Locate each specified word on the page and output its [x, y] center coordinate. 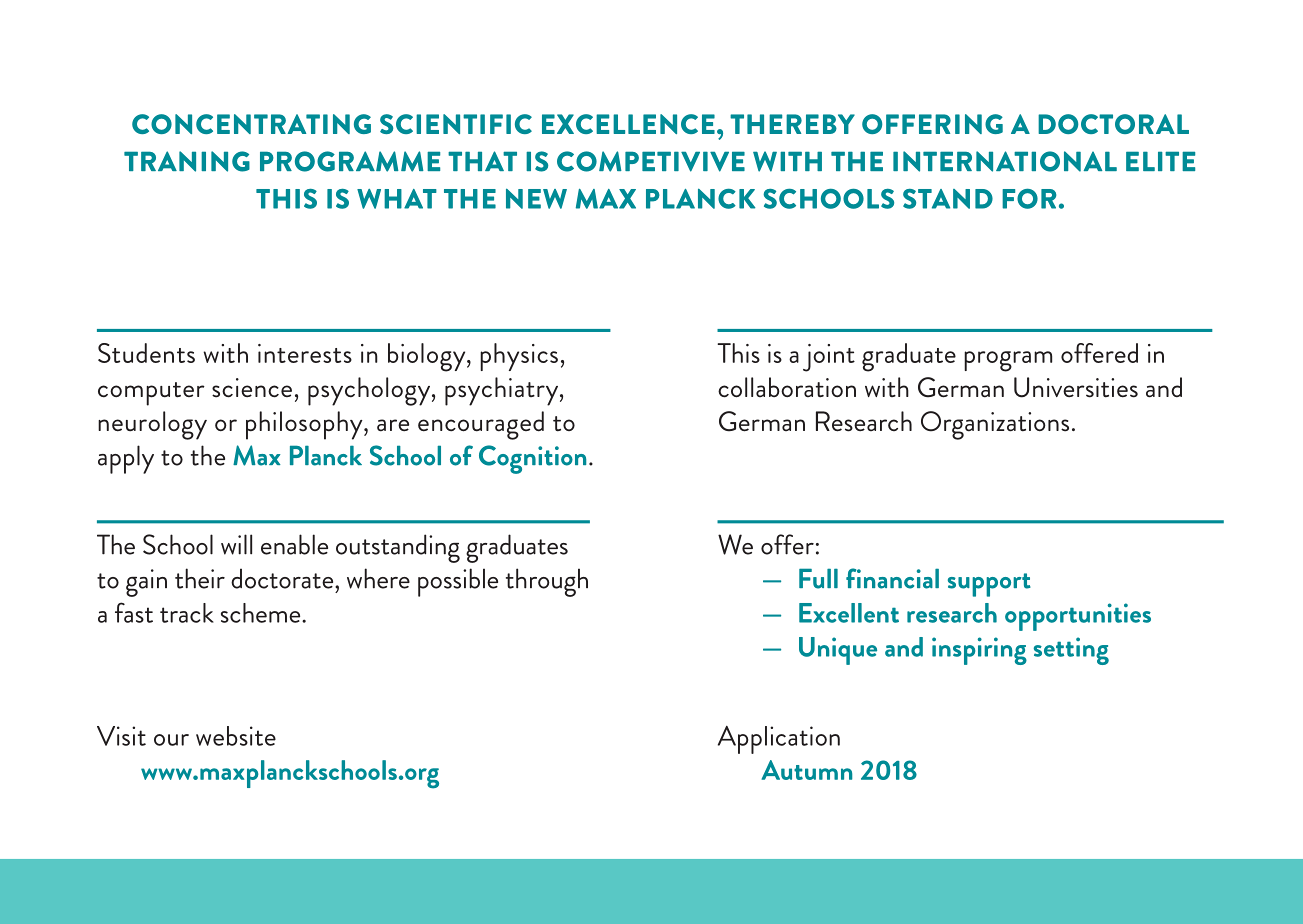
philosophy [305, 425]
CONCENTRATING [251, 124]
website [236, 736]
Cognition [532, 459]
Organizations [995, 425]
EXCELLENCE [628, 124]
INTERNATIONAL [1005, 161]
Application [779, 740]
